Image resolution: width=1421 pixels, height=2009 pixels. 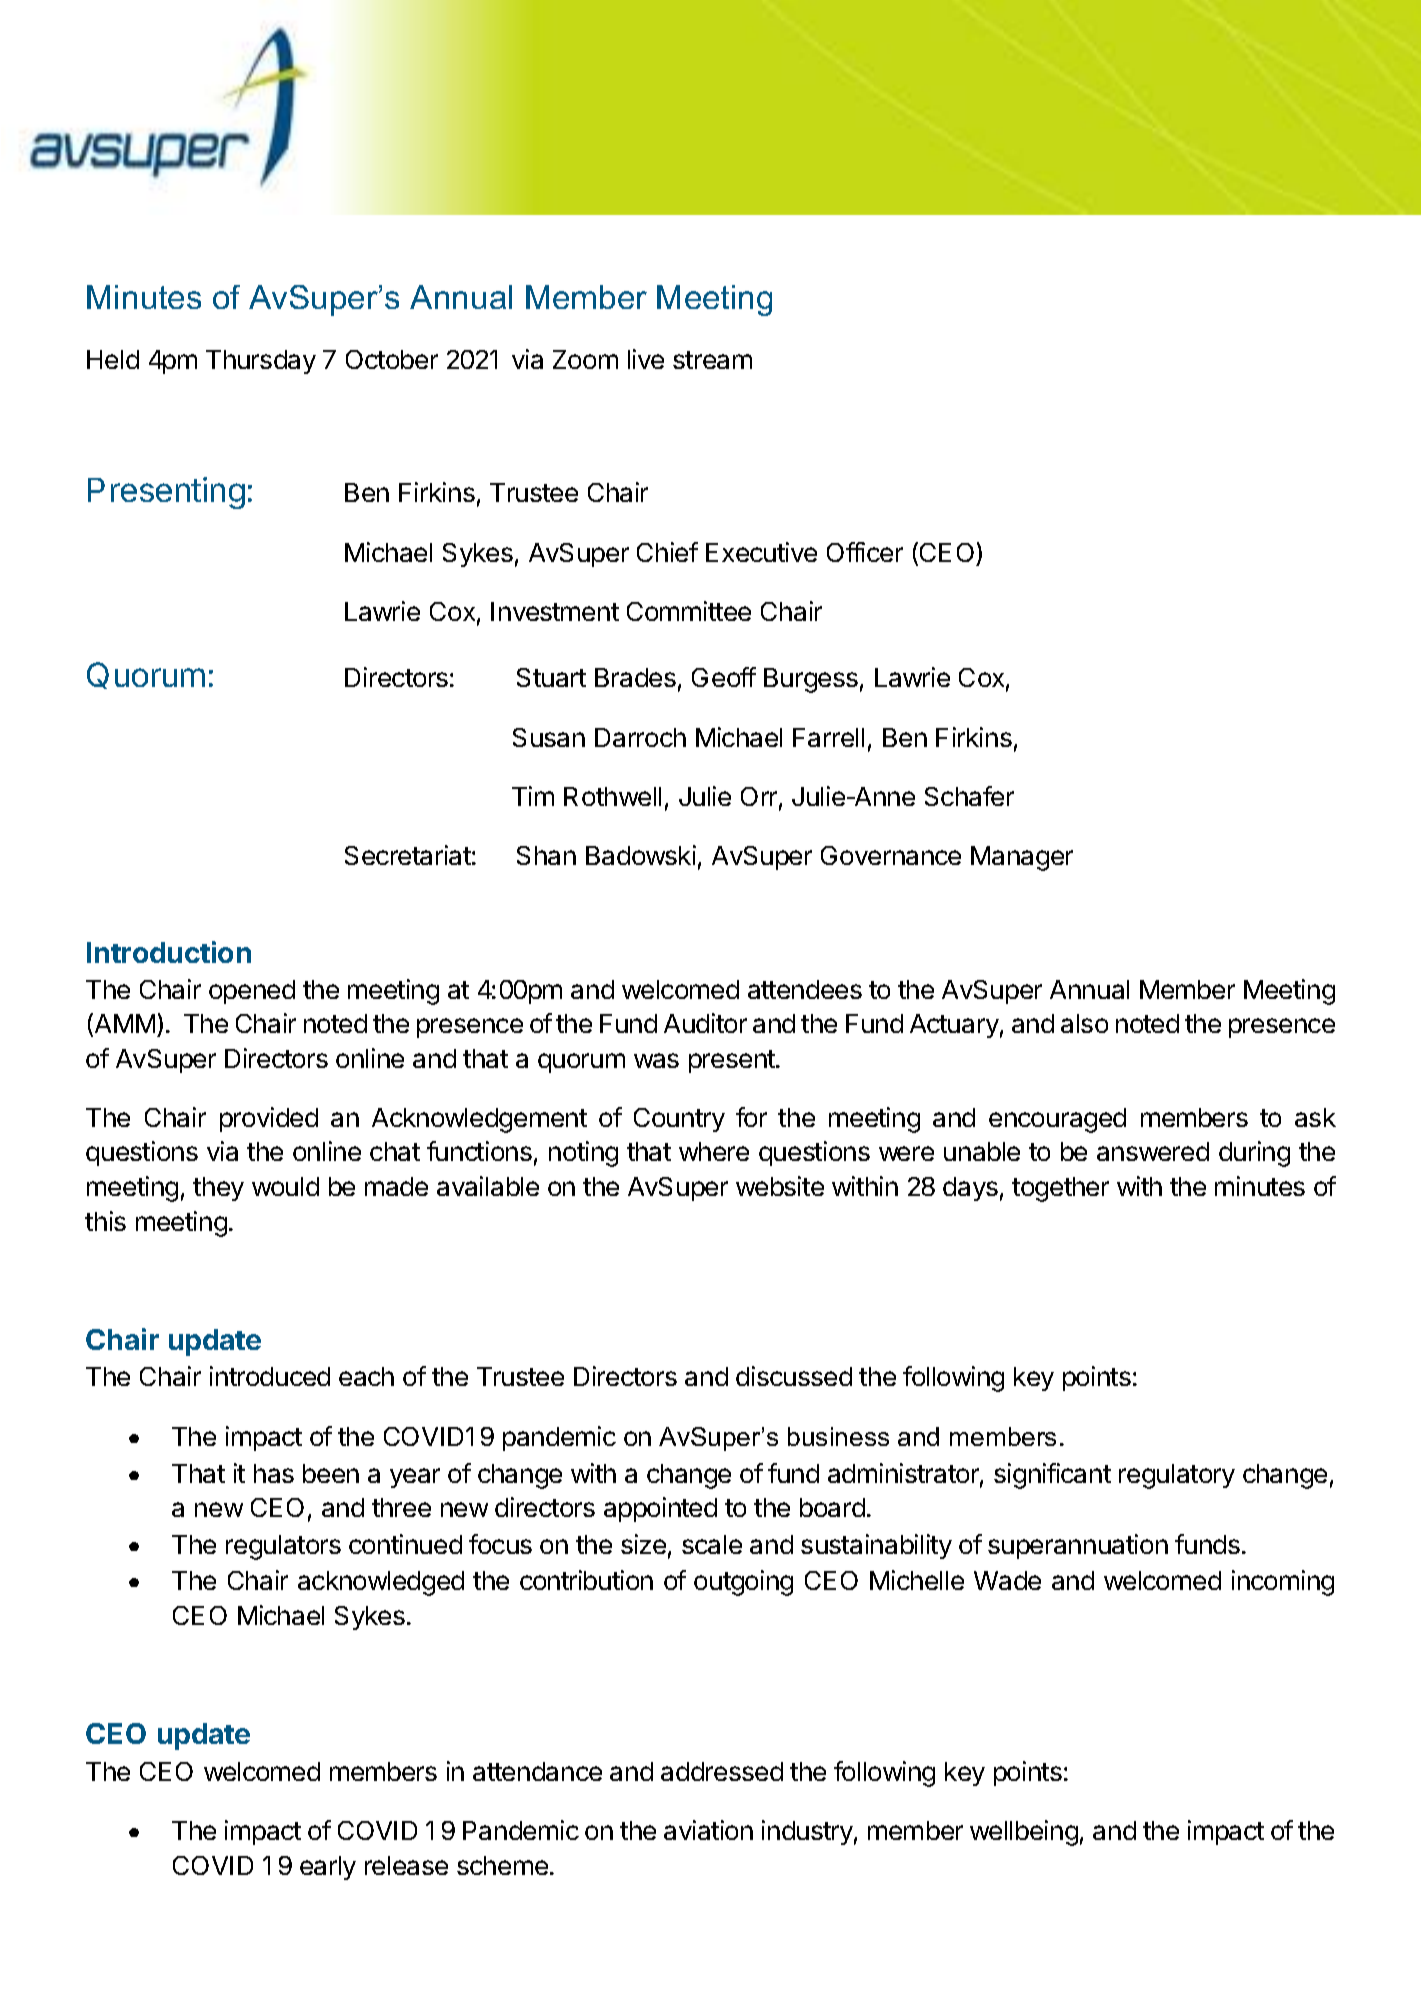 I want to click on wellbeing, so click(x=1024, y=1833).
